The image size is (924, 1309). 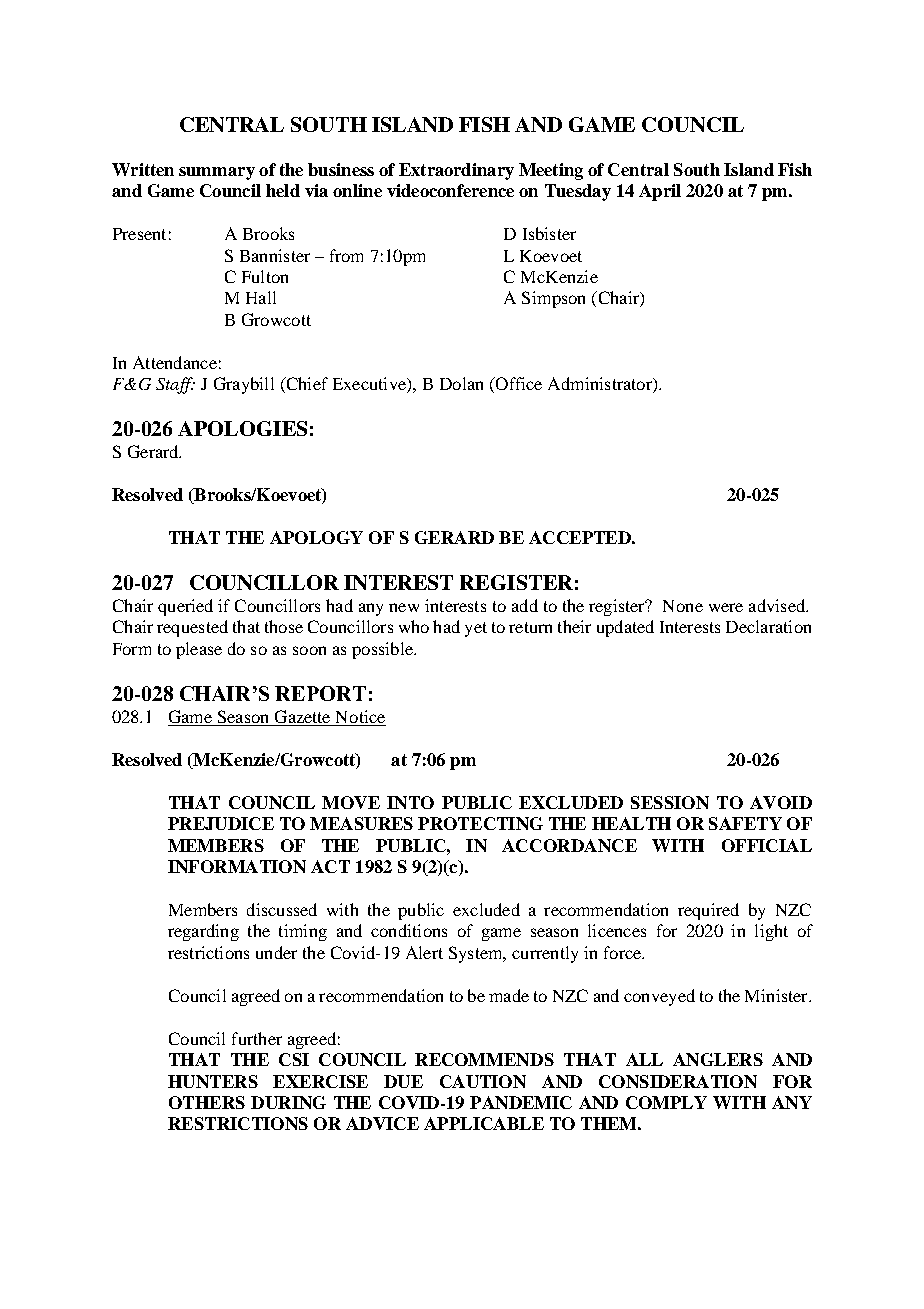 What do you see at coordinates (221, 823) in the page?
I see `PREJUDICE` at bounding box center [221, 823].
